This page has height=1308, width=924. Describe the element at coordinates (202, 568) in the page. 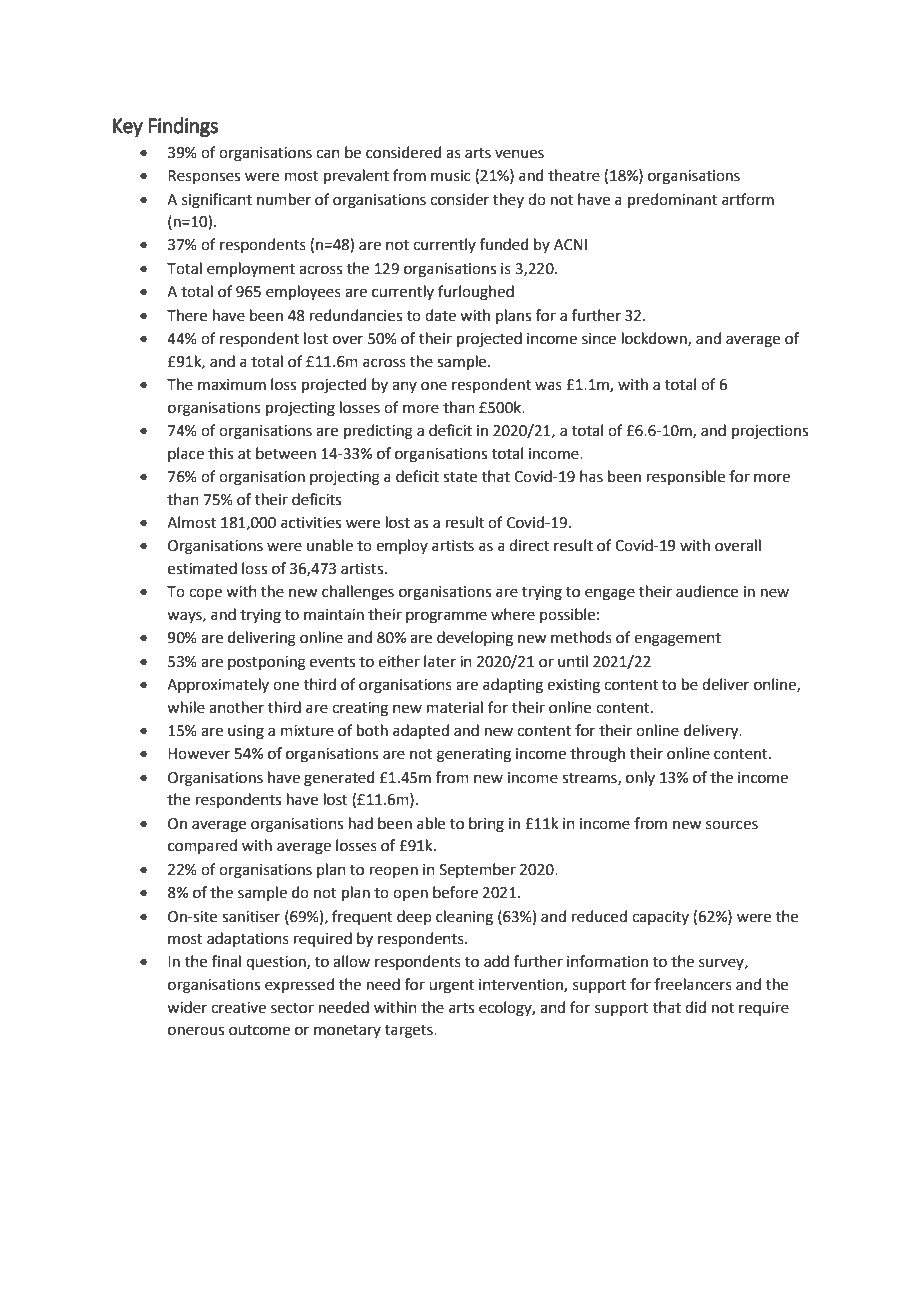

I see `estimated` at that location.
